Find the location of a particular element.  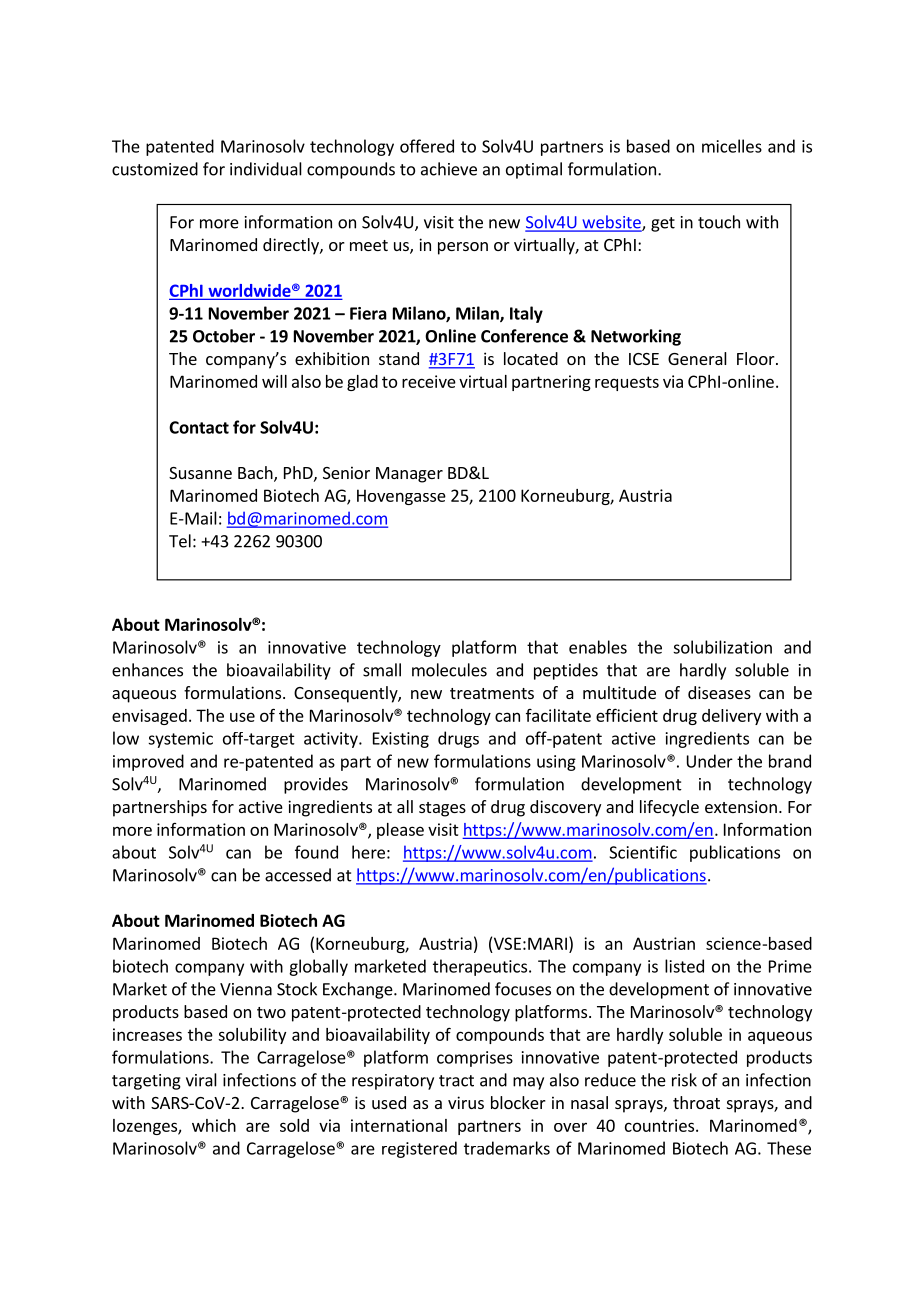

customized is located at coordinates (155, 169).
